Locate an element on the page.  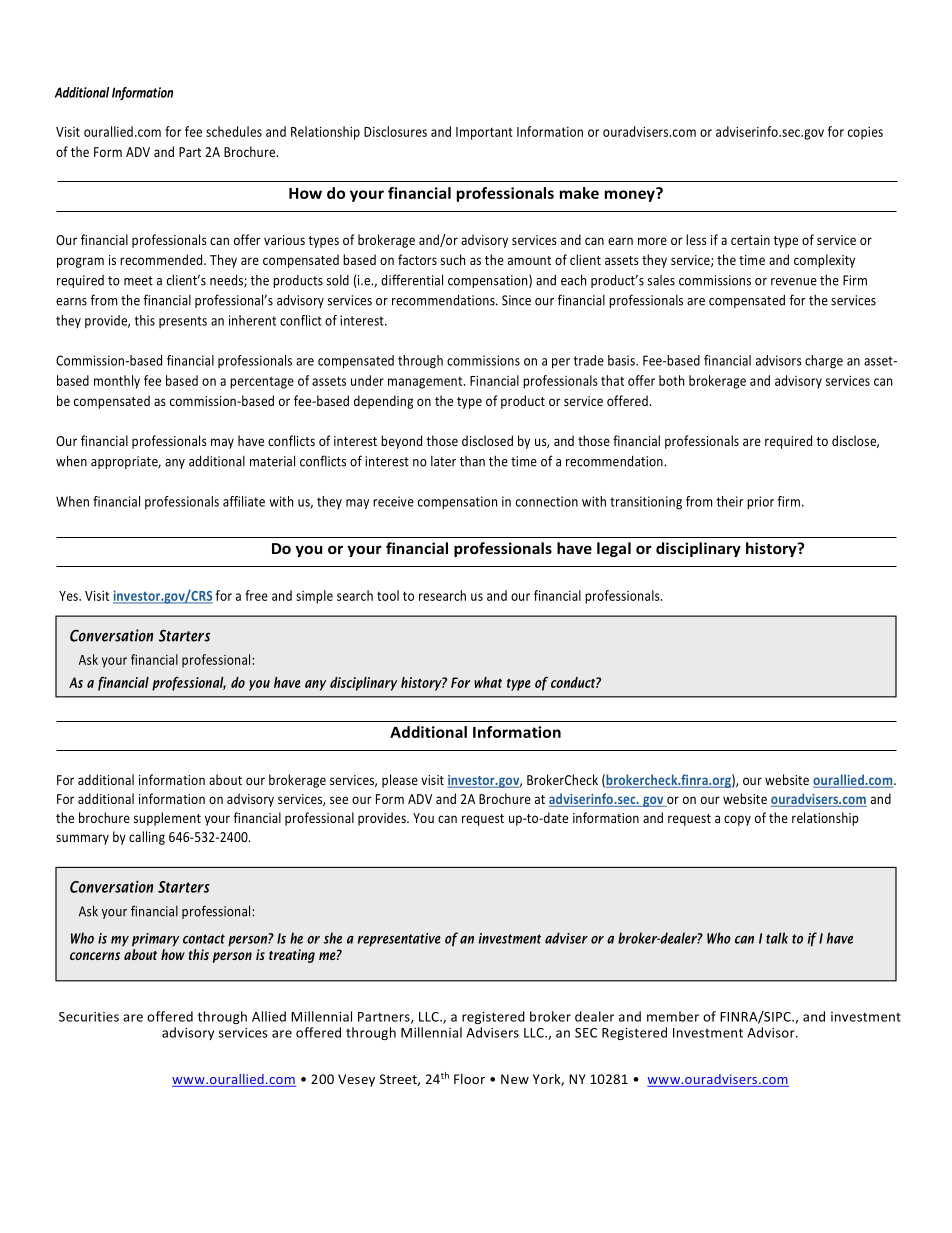
Securities is located at coordinates (89, 1017).
